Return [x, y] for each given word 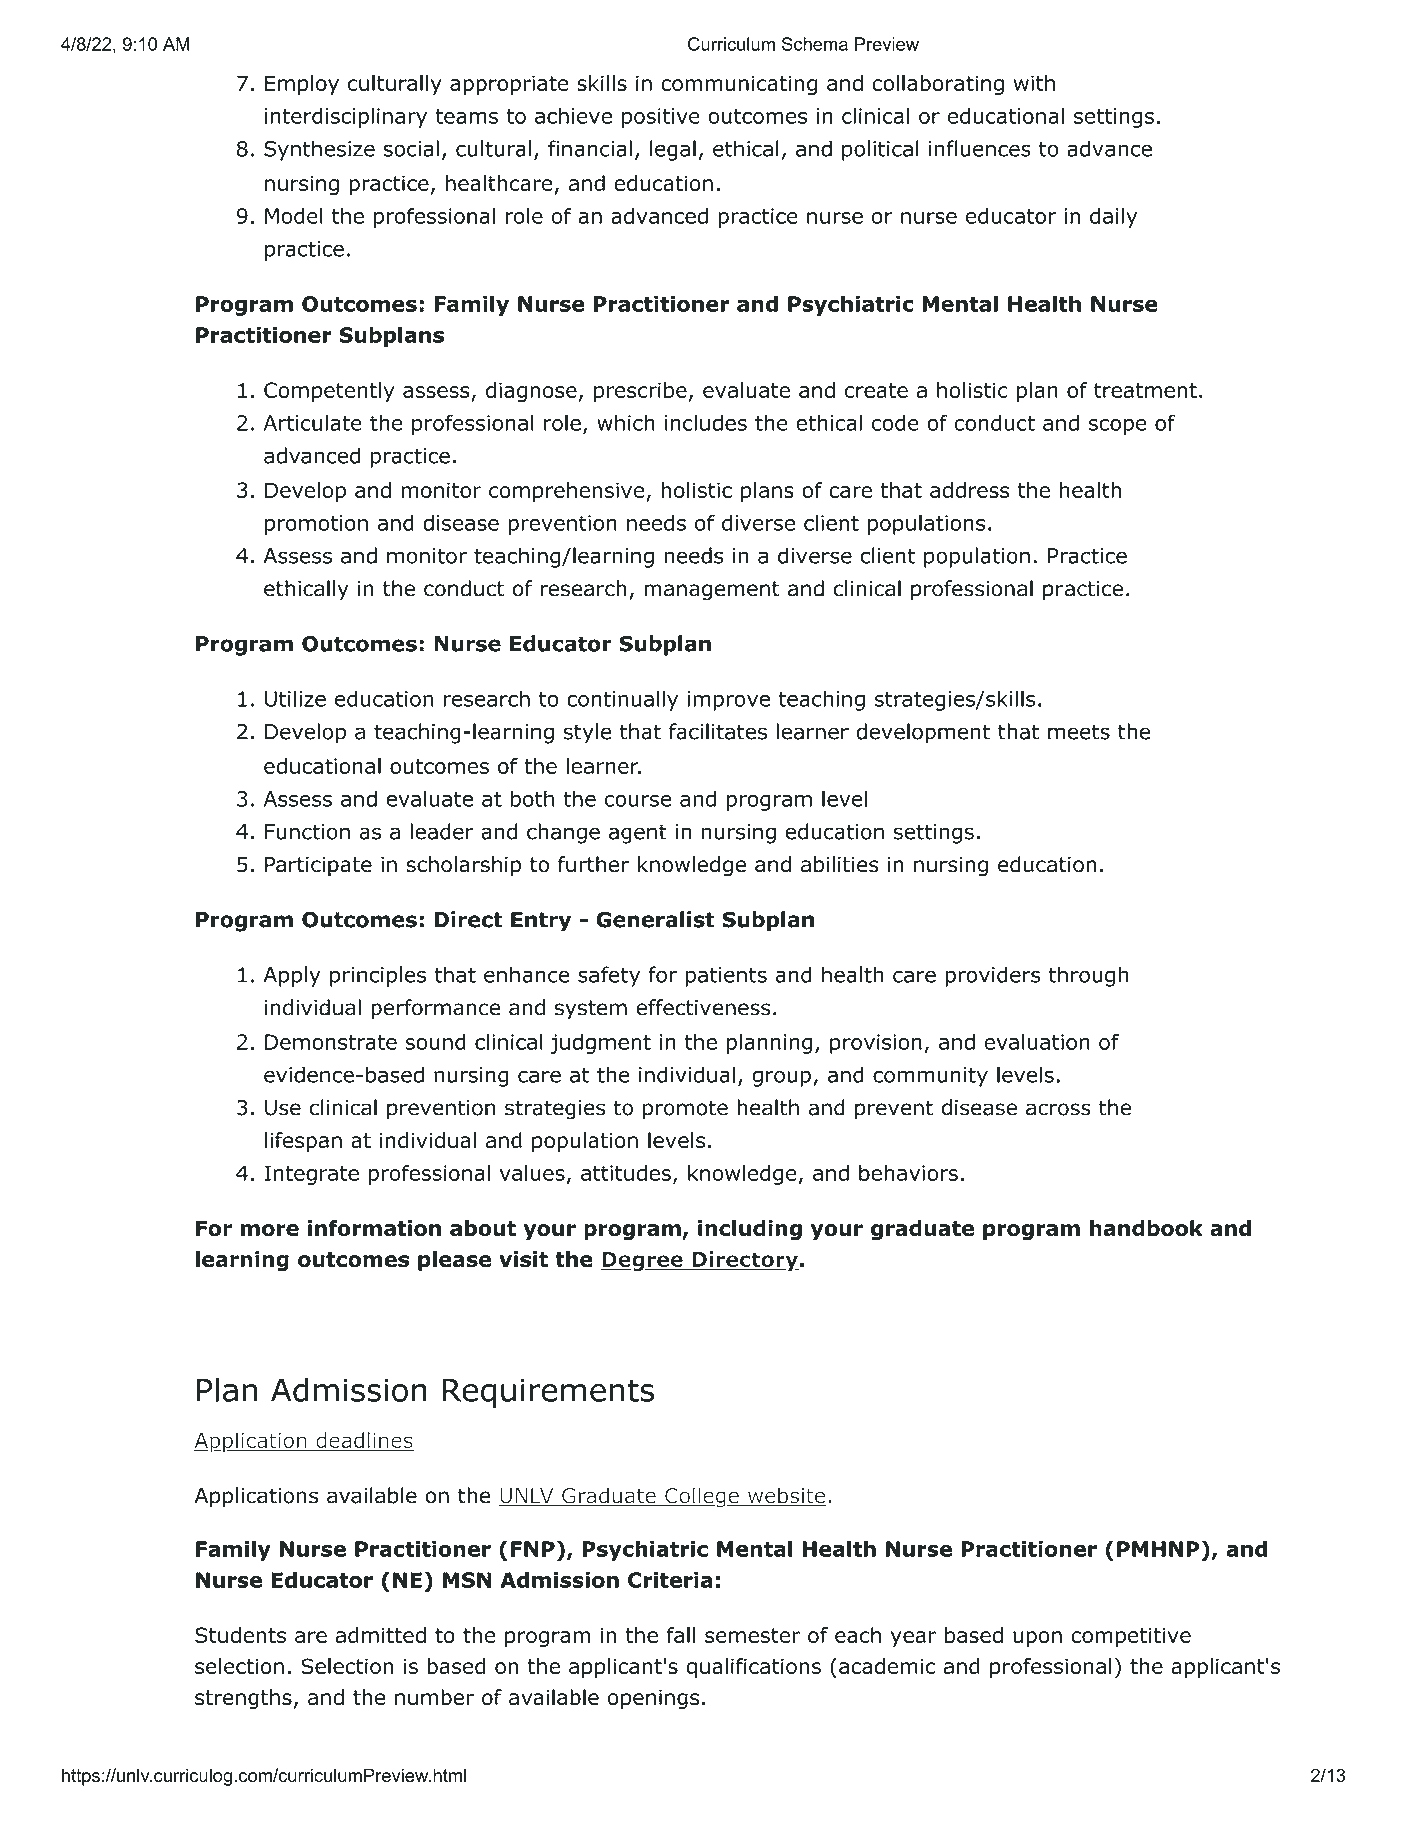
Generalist [655, 919]
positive [661, 118]
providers [993, 976]
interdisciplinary [346, 117]
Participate [318, 866]
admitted [381, 1635]
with [1034, 83]
